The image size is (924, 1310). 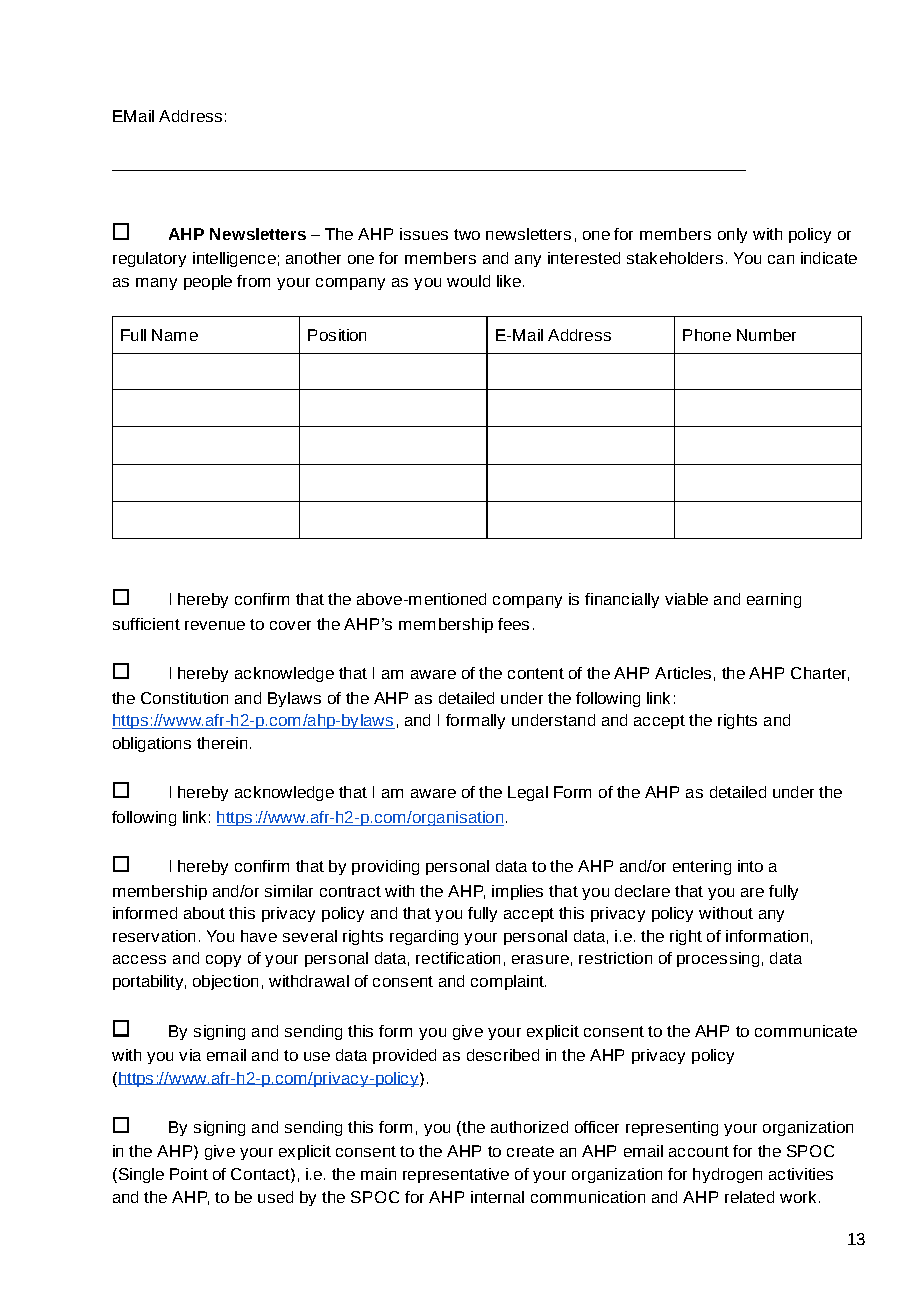 I want to click on representative, so click(x=456, y=1175).
